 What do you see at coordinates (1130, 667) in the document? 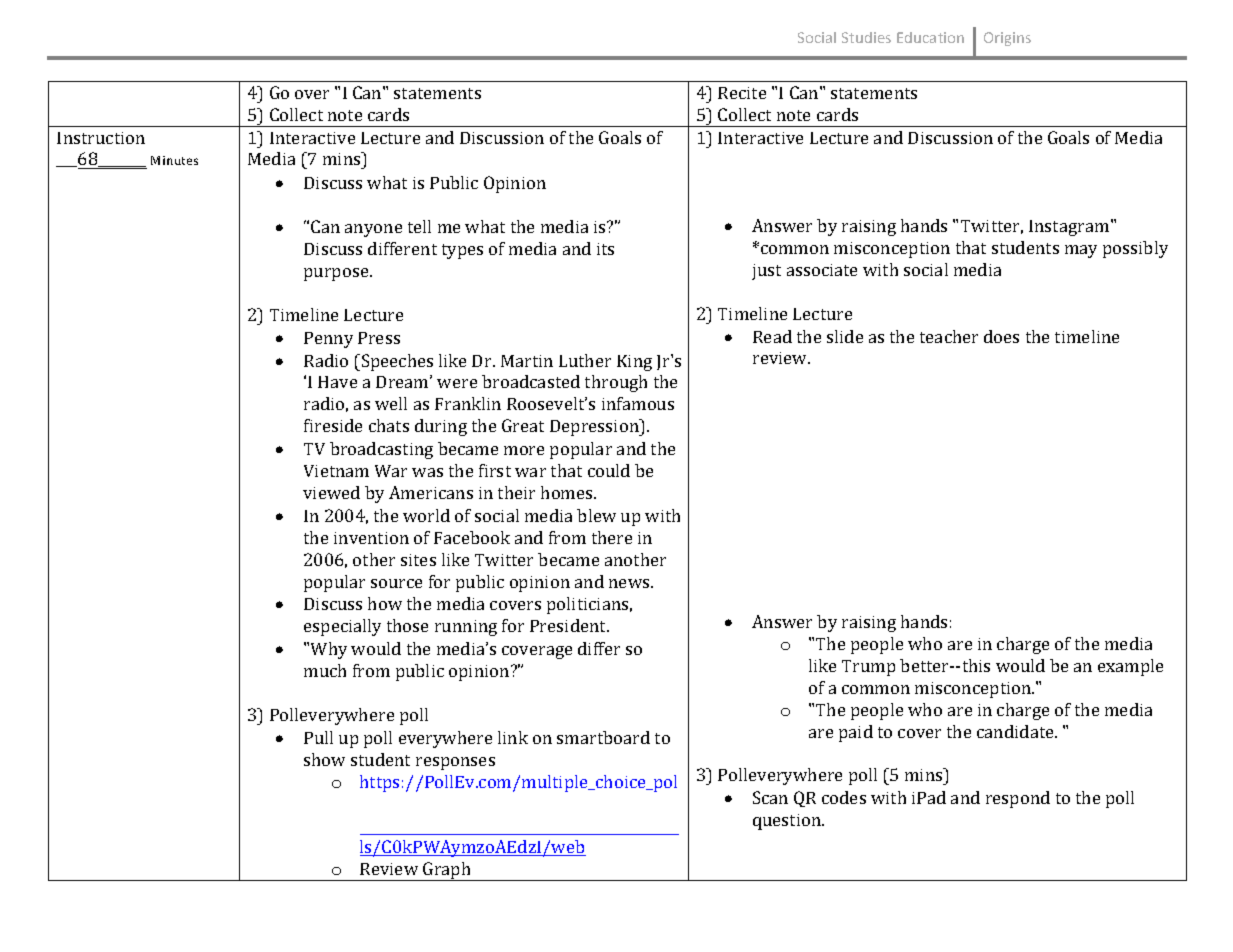
I see `example` at bounding box center [1130, 667].
